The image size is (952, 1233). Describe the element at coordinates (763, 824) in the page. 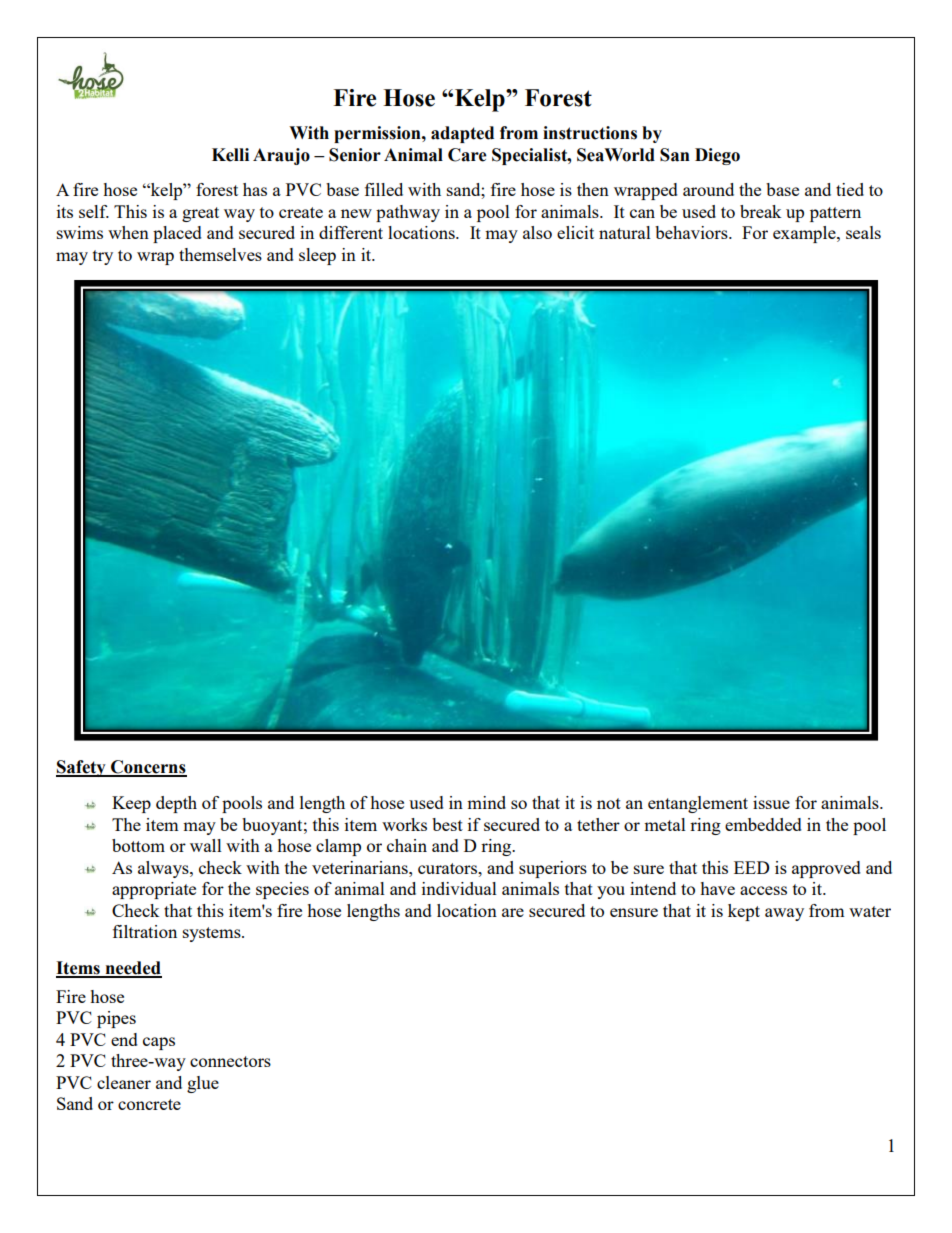

I see `embedded` at that location.
